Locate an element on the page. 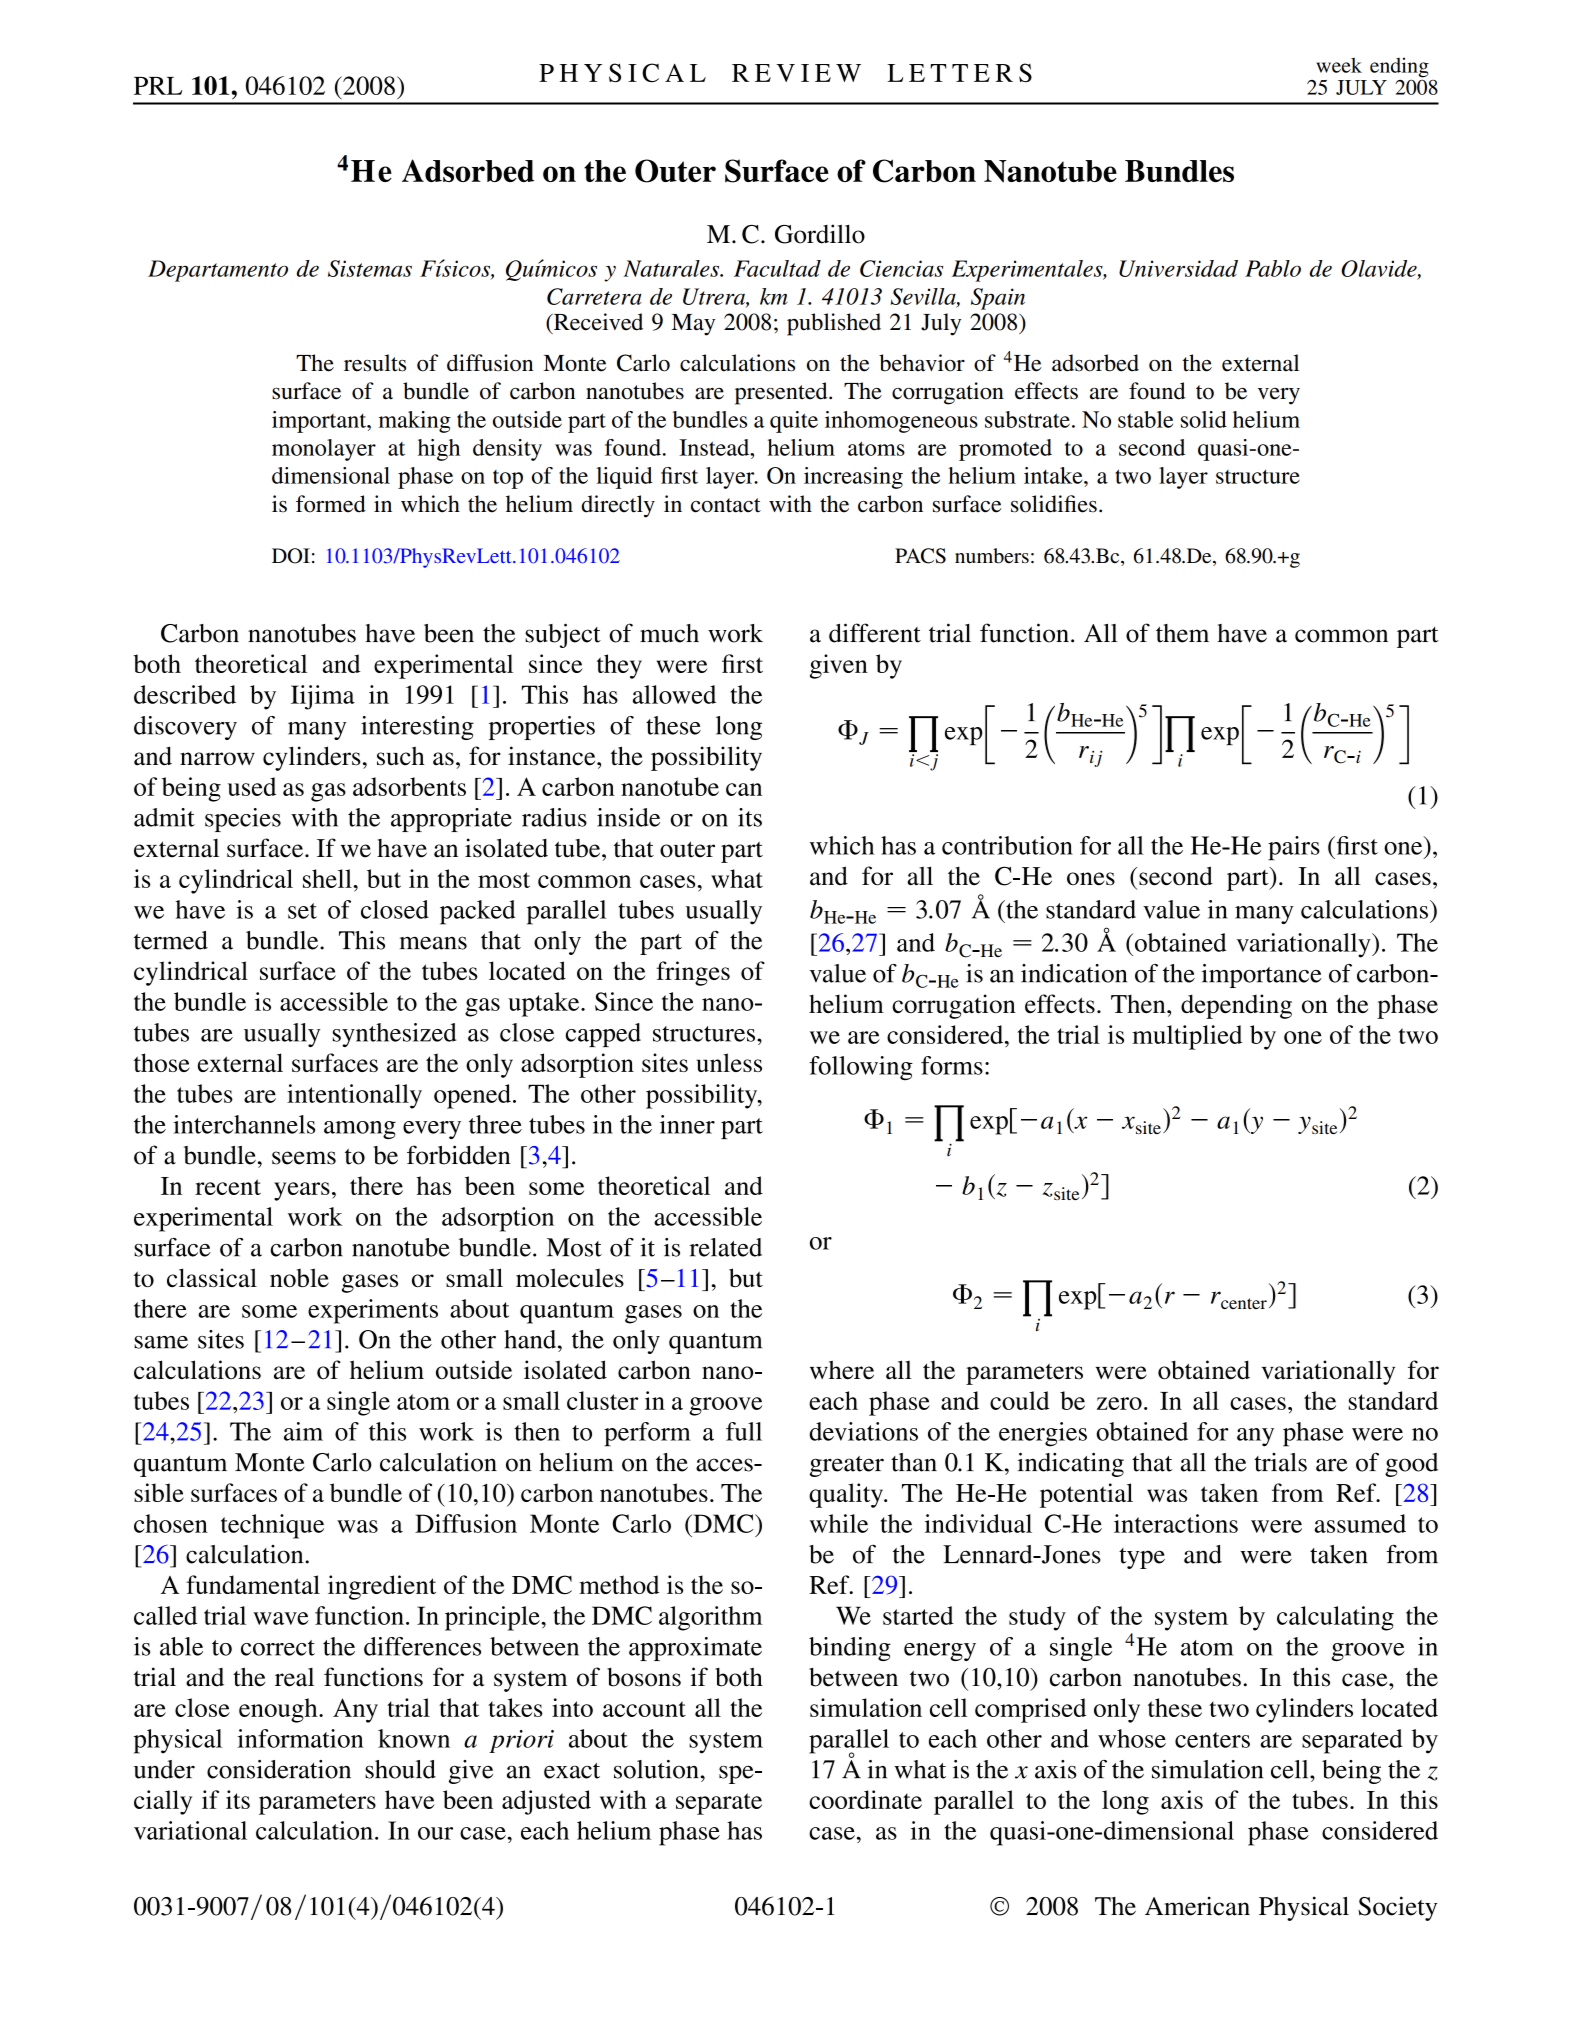 The width and height of the document is (1572, 2034). them is located at coordinates (1182, 633).
